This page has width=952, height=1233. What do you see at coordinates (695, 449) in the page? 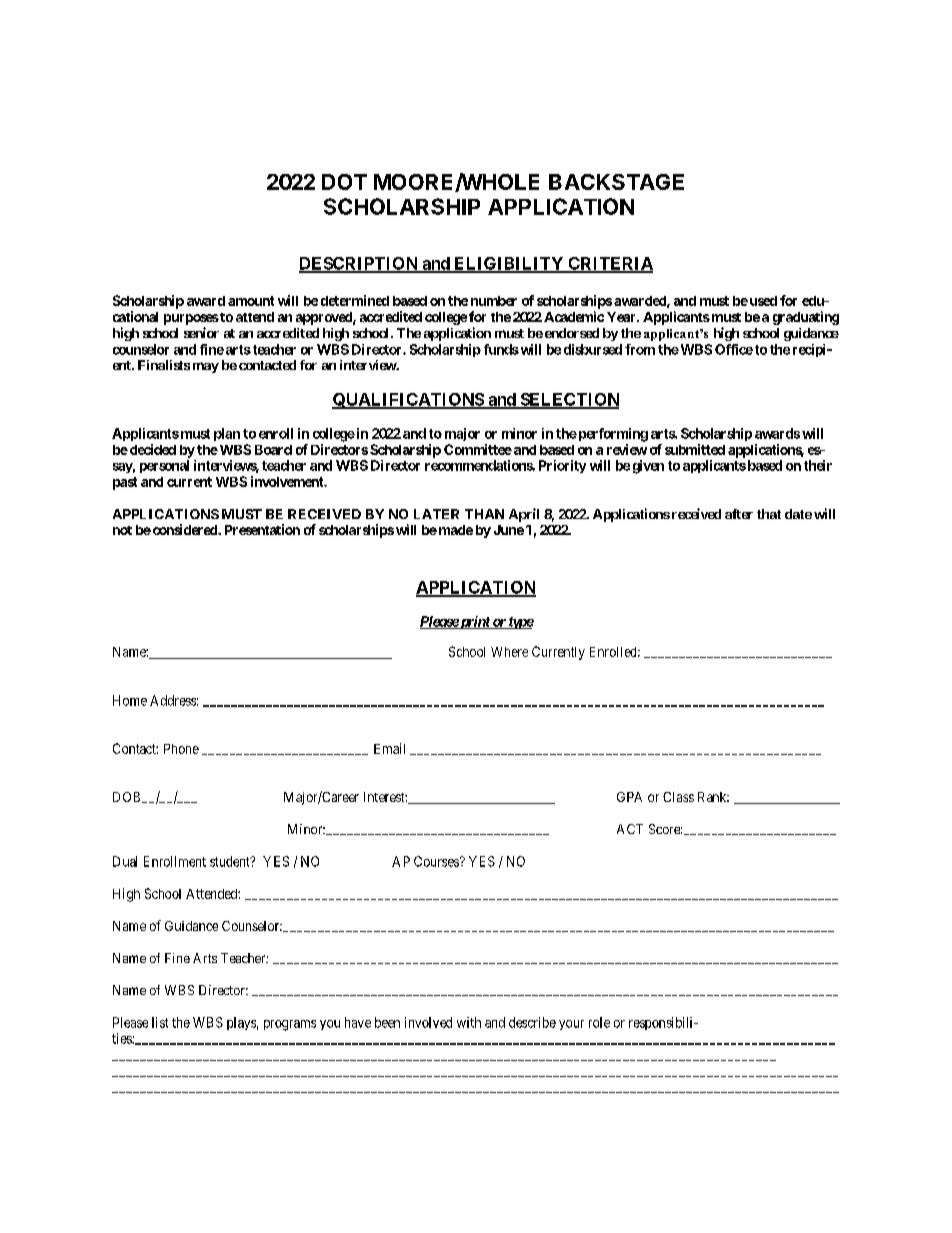
I see `submitted` at bounding box center [695, 449].
